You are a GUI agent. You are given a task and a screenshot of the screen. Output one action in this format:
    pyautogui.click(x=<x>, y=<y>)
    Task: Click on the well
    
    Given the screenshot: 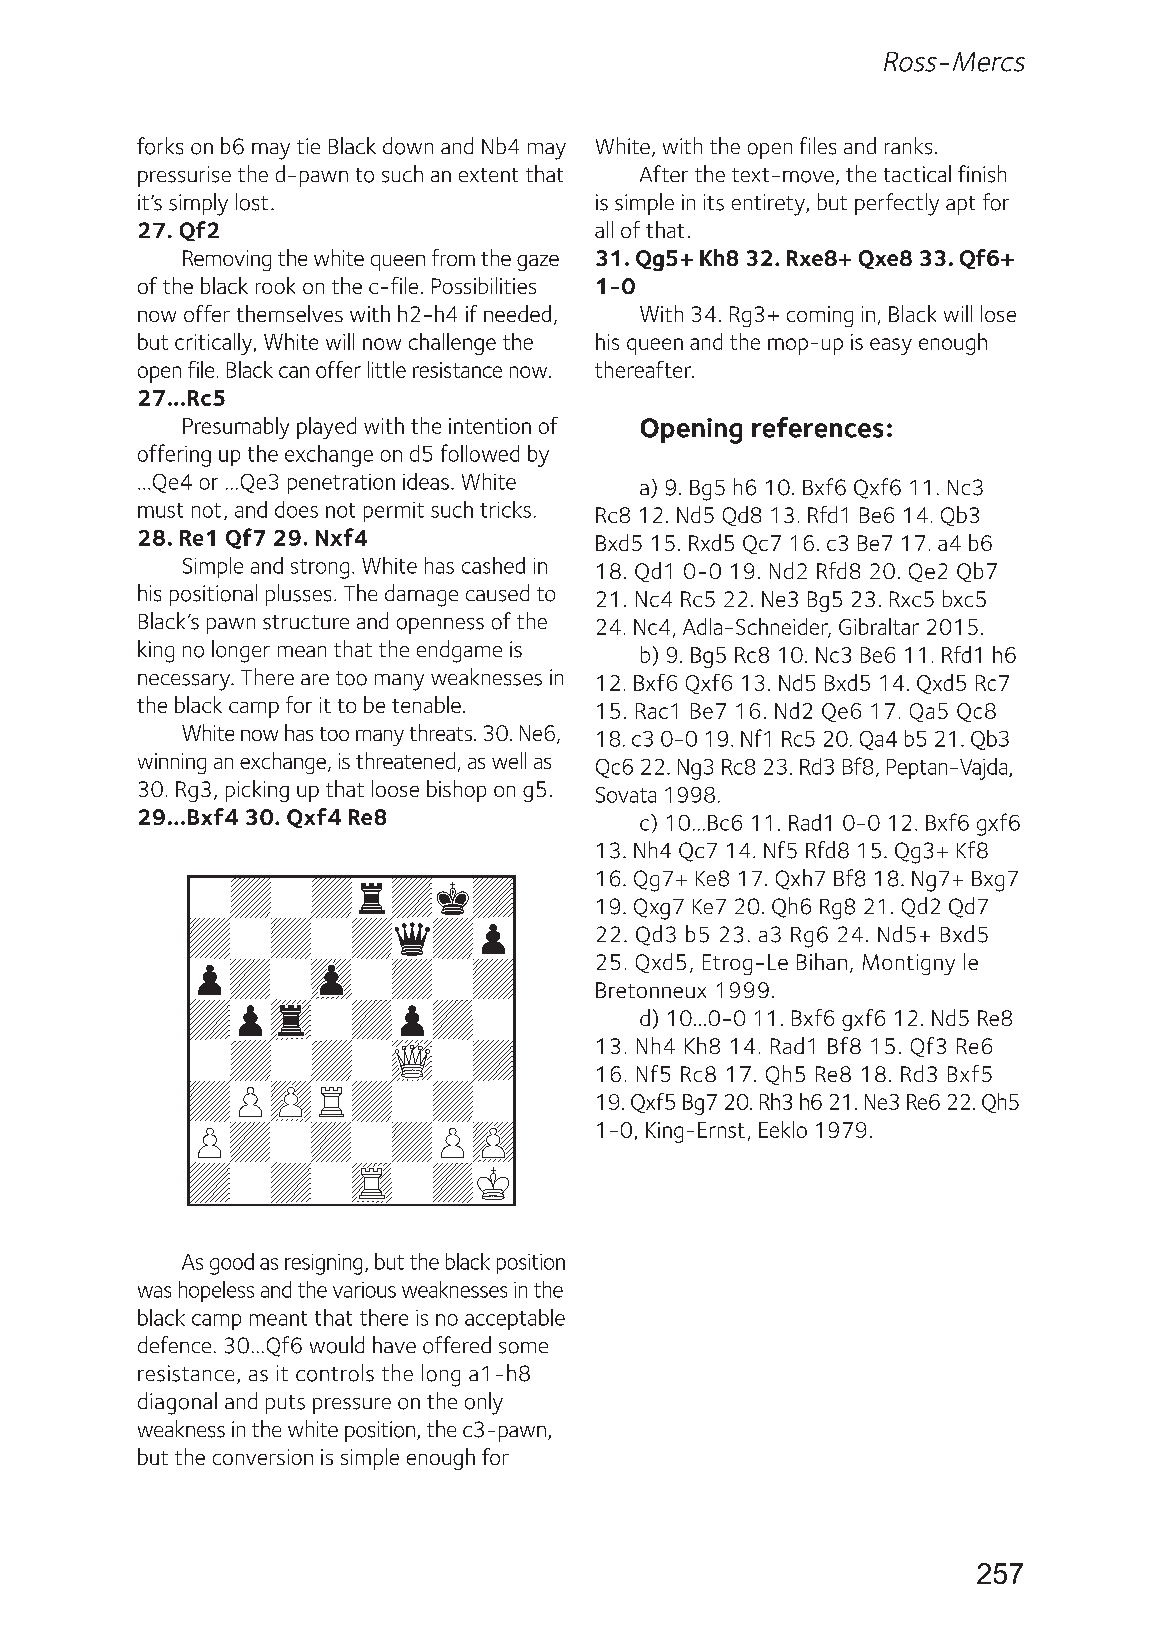 What is the action you would take?
    pyautogui.click(x=509, y=760)
